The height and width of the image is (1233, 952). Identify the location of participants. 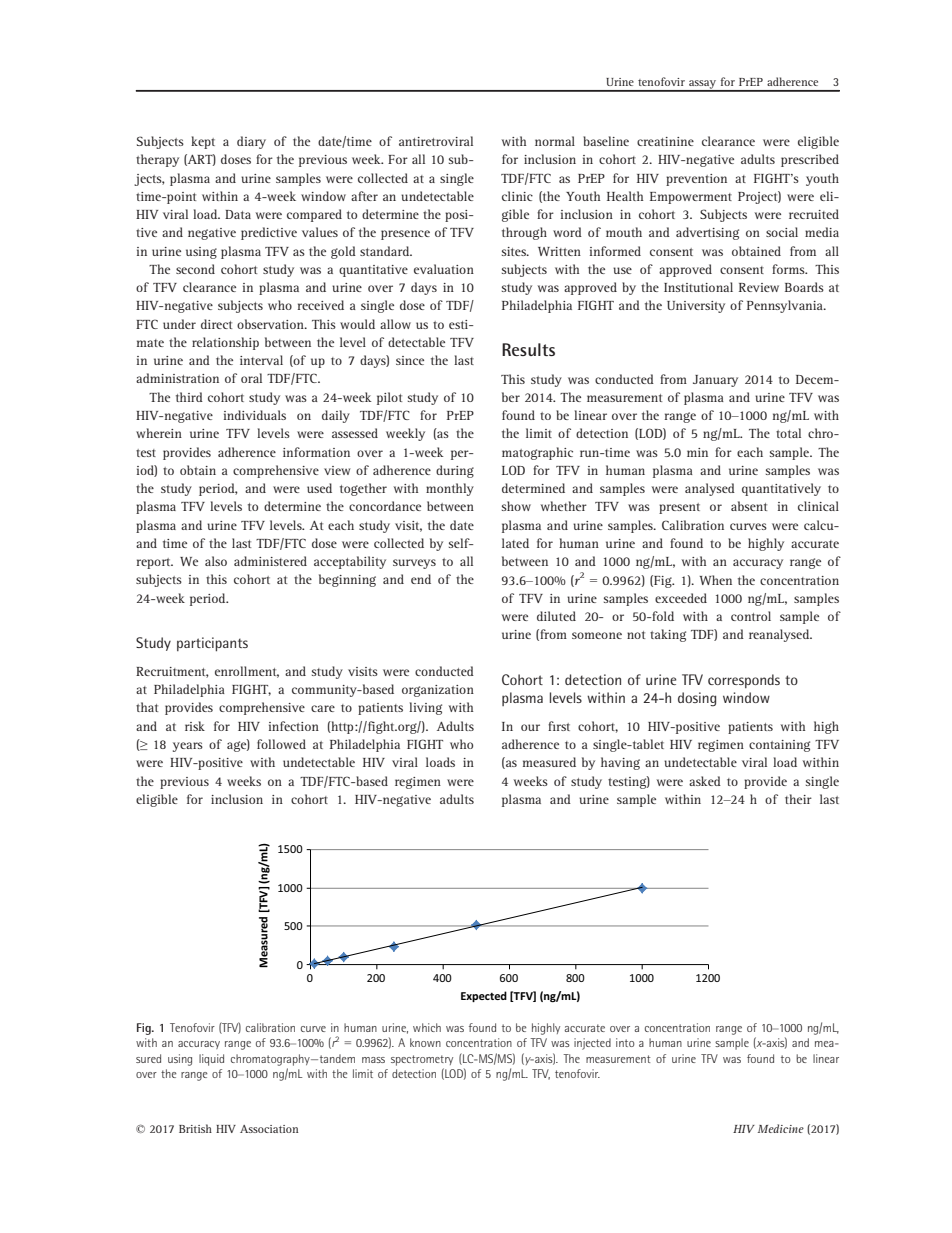
(212, 644).
